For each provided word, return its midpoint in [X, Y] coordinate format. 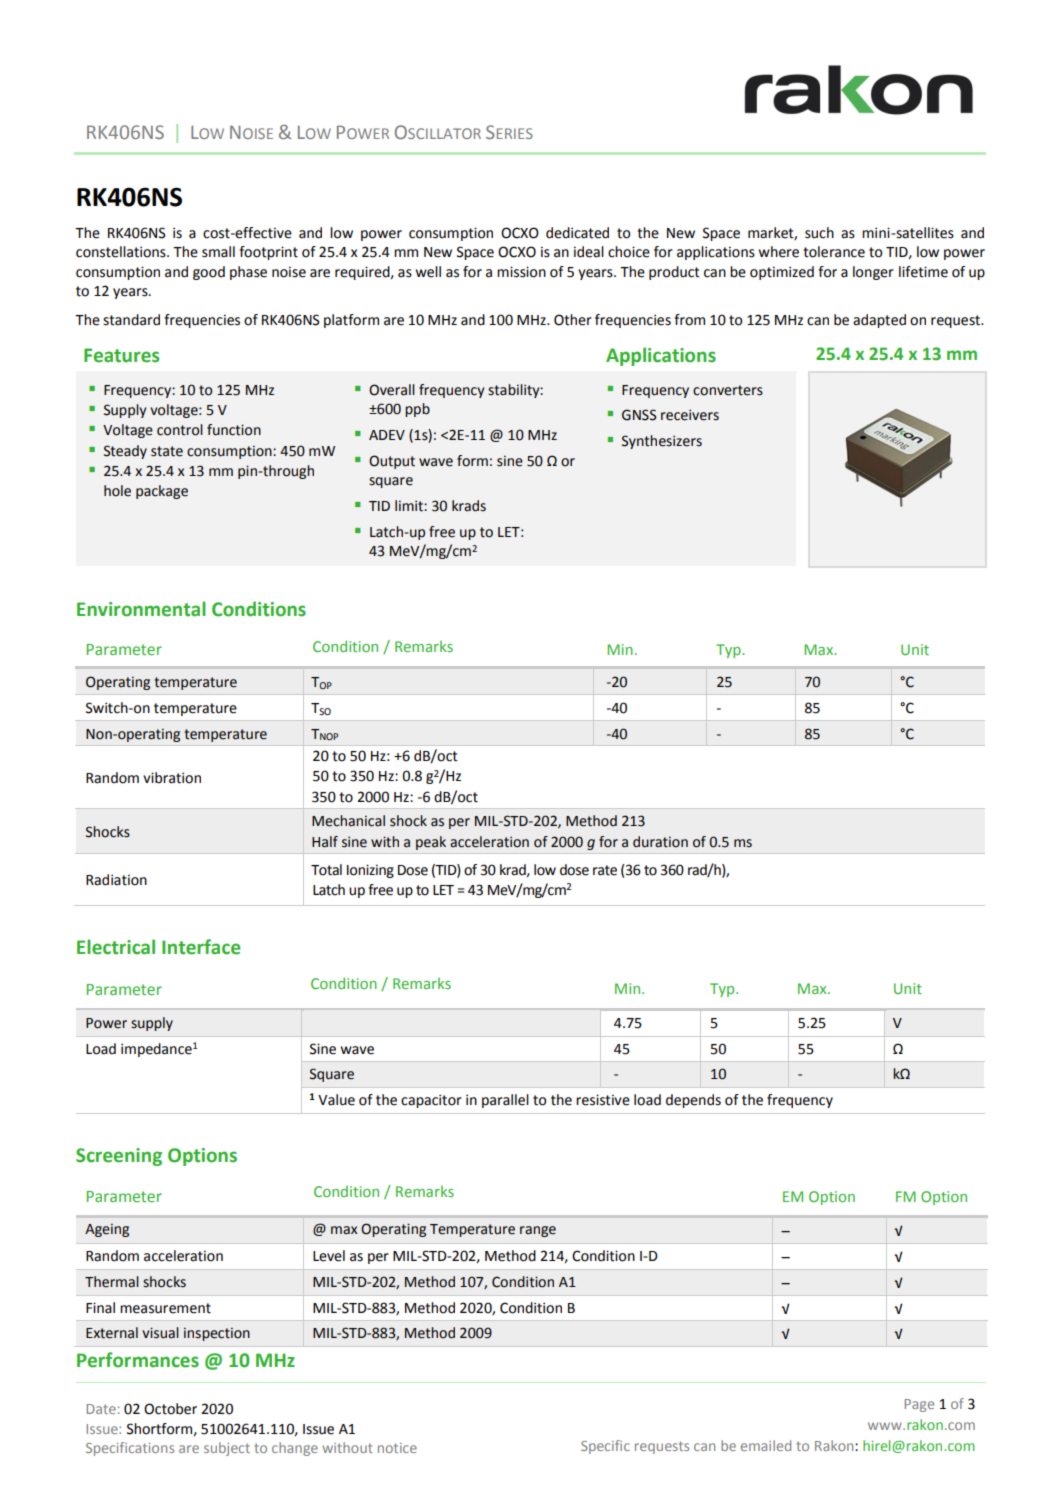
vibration [172, 778]
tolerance [834, 252]
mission [521, 272]
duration [660, 842]
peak [431, 843]
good [209, 273]
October [170, 1409]
